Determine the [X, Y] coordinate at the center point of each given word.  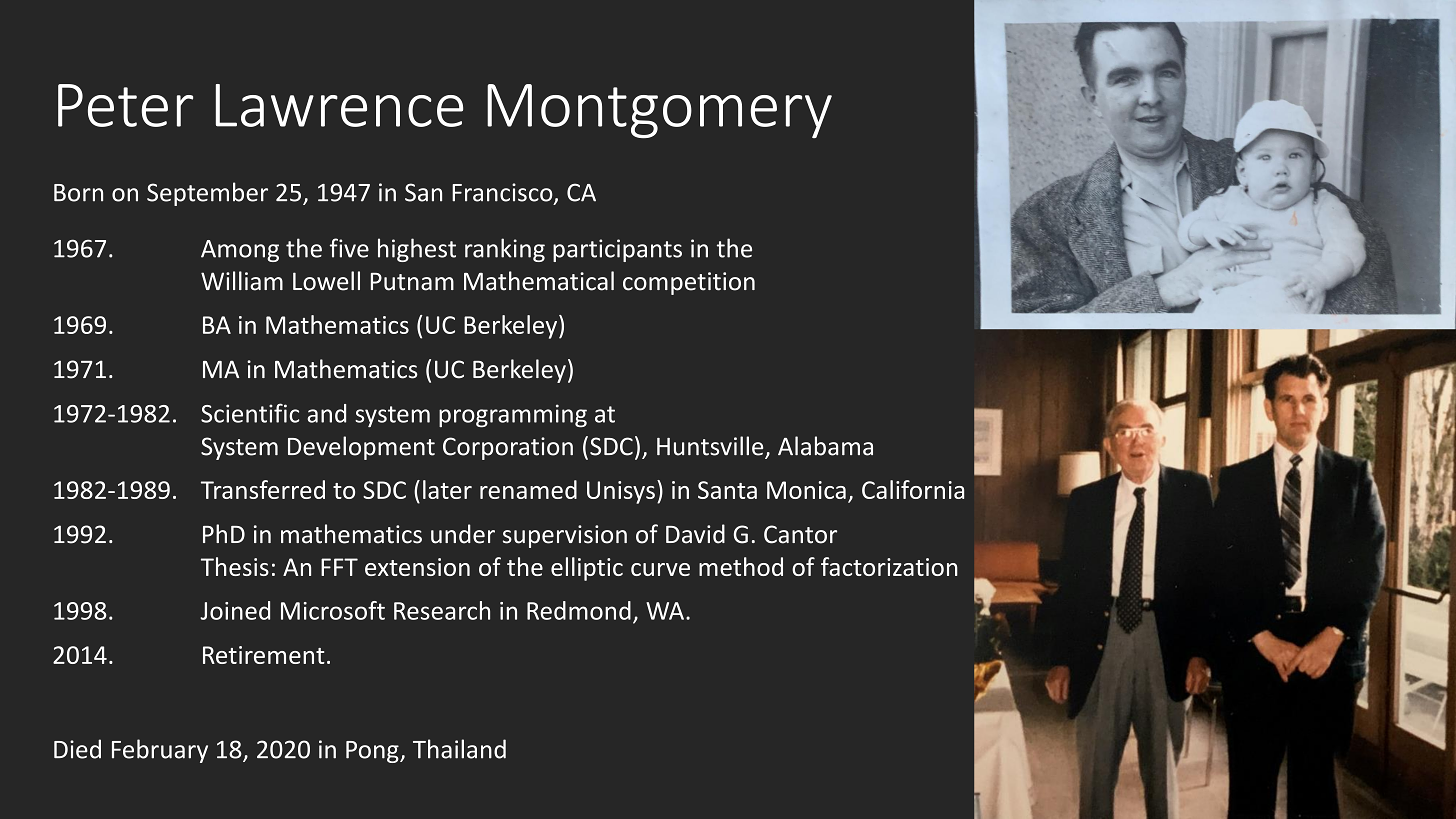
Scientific [250, 413]
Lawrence [339, 105]
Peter [125, 105]
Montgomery [659, 111]
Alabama [825, 446]
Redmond [579, 610]
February [160, 751]
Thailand [459, 749]
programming [513, 416]
